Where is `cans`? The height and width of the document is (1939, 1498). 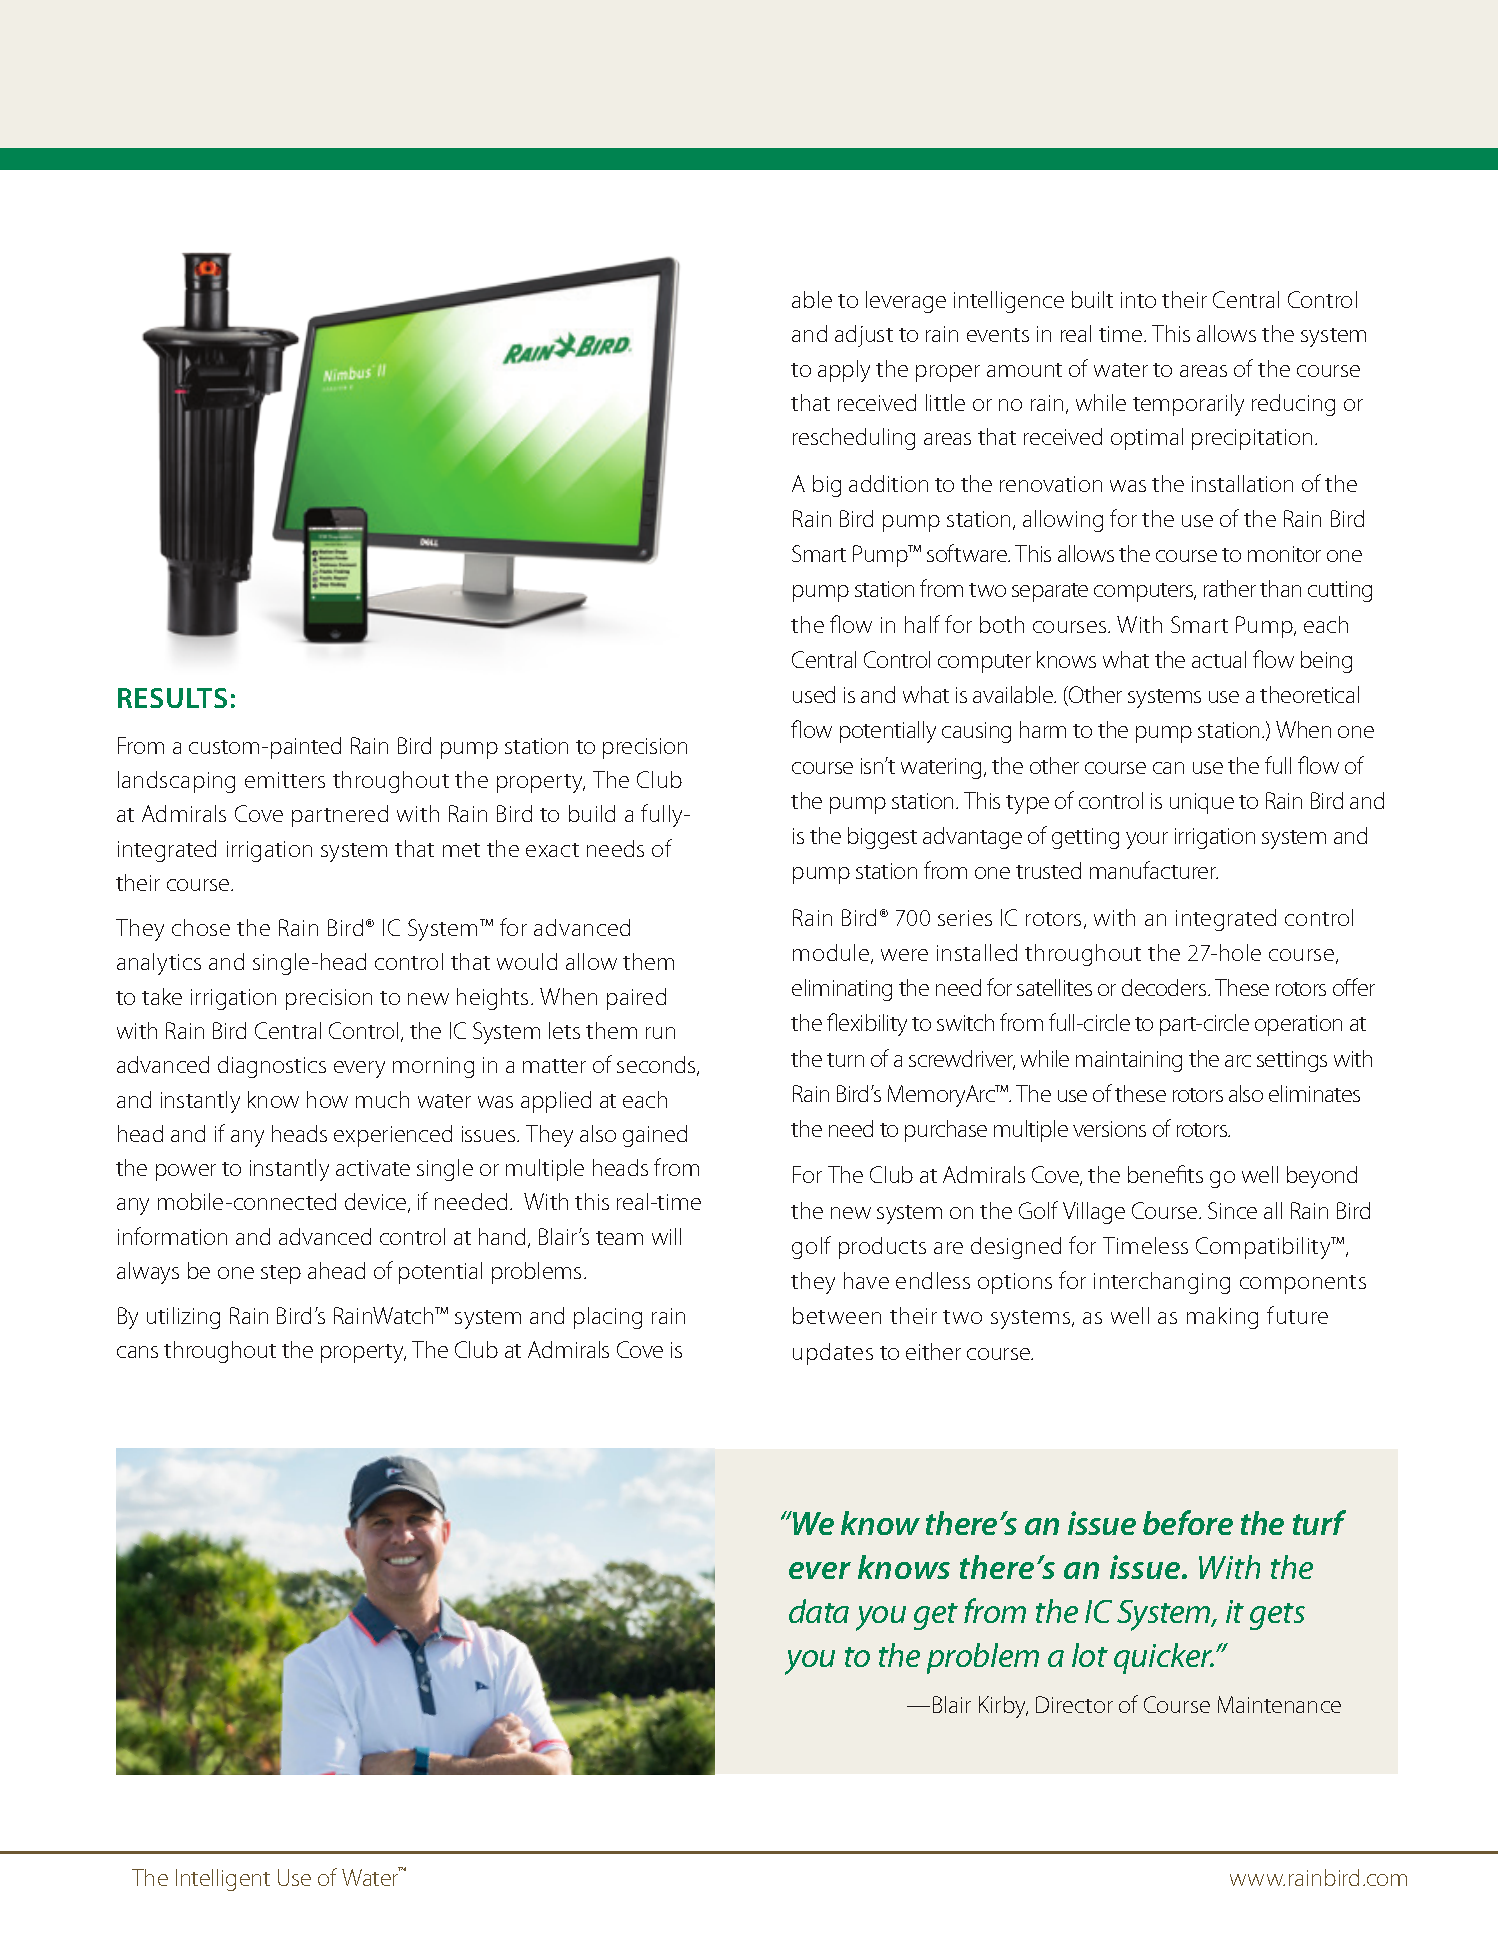 cans is located at coordinates (137, 1352).
